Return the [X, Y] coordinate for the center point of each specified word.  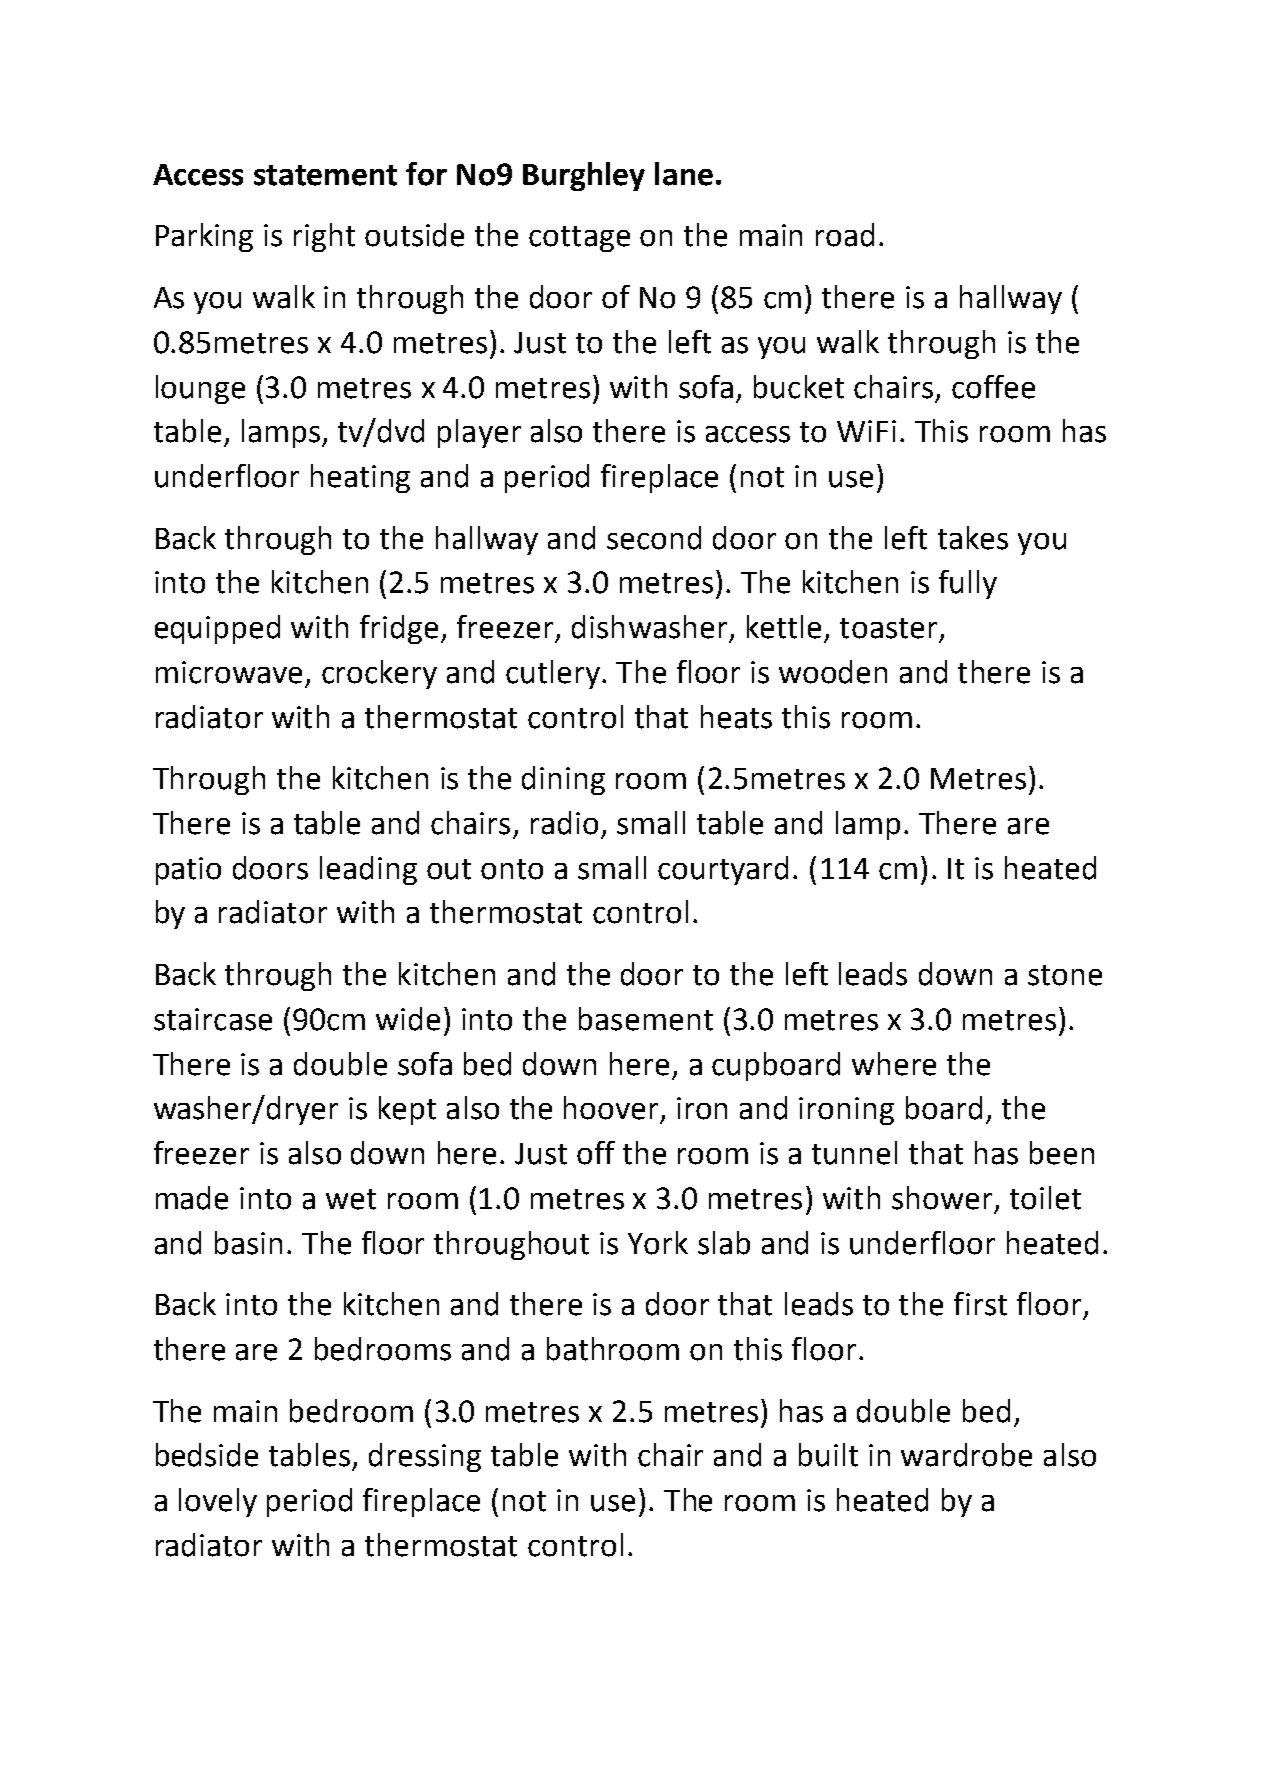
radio [564, 823]
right [324, 237]
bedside [207, 1455]
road [845, 235]
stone [1065, 975]
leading [368, 870]
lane [684, 174]
